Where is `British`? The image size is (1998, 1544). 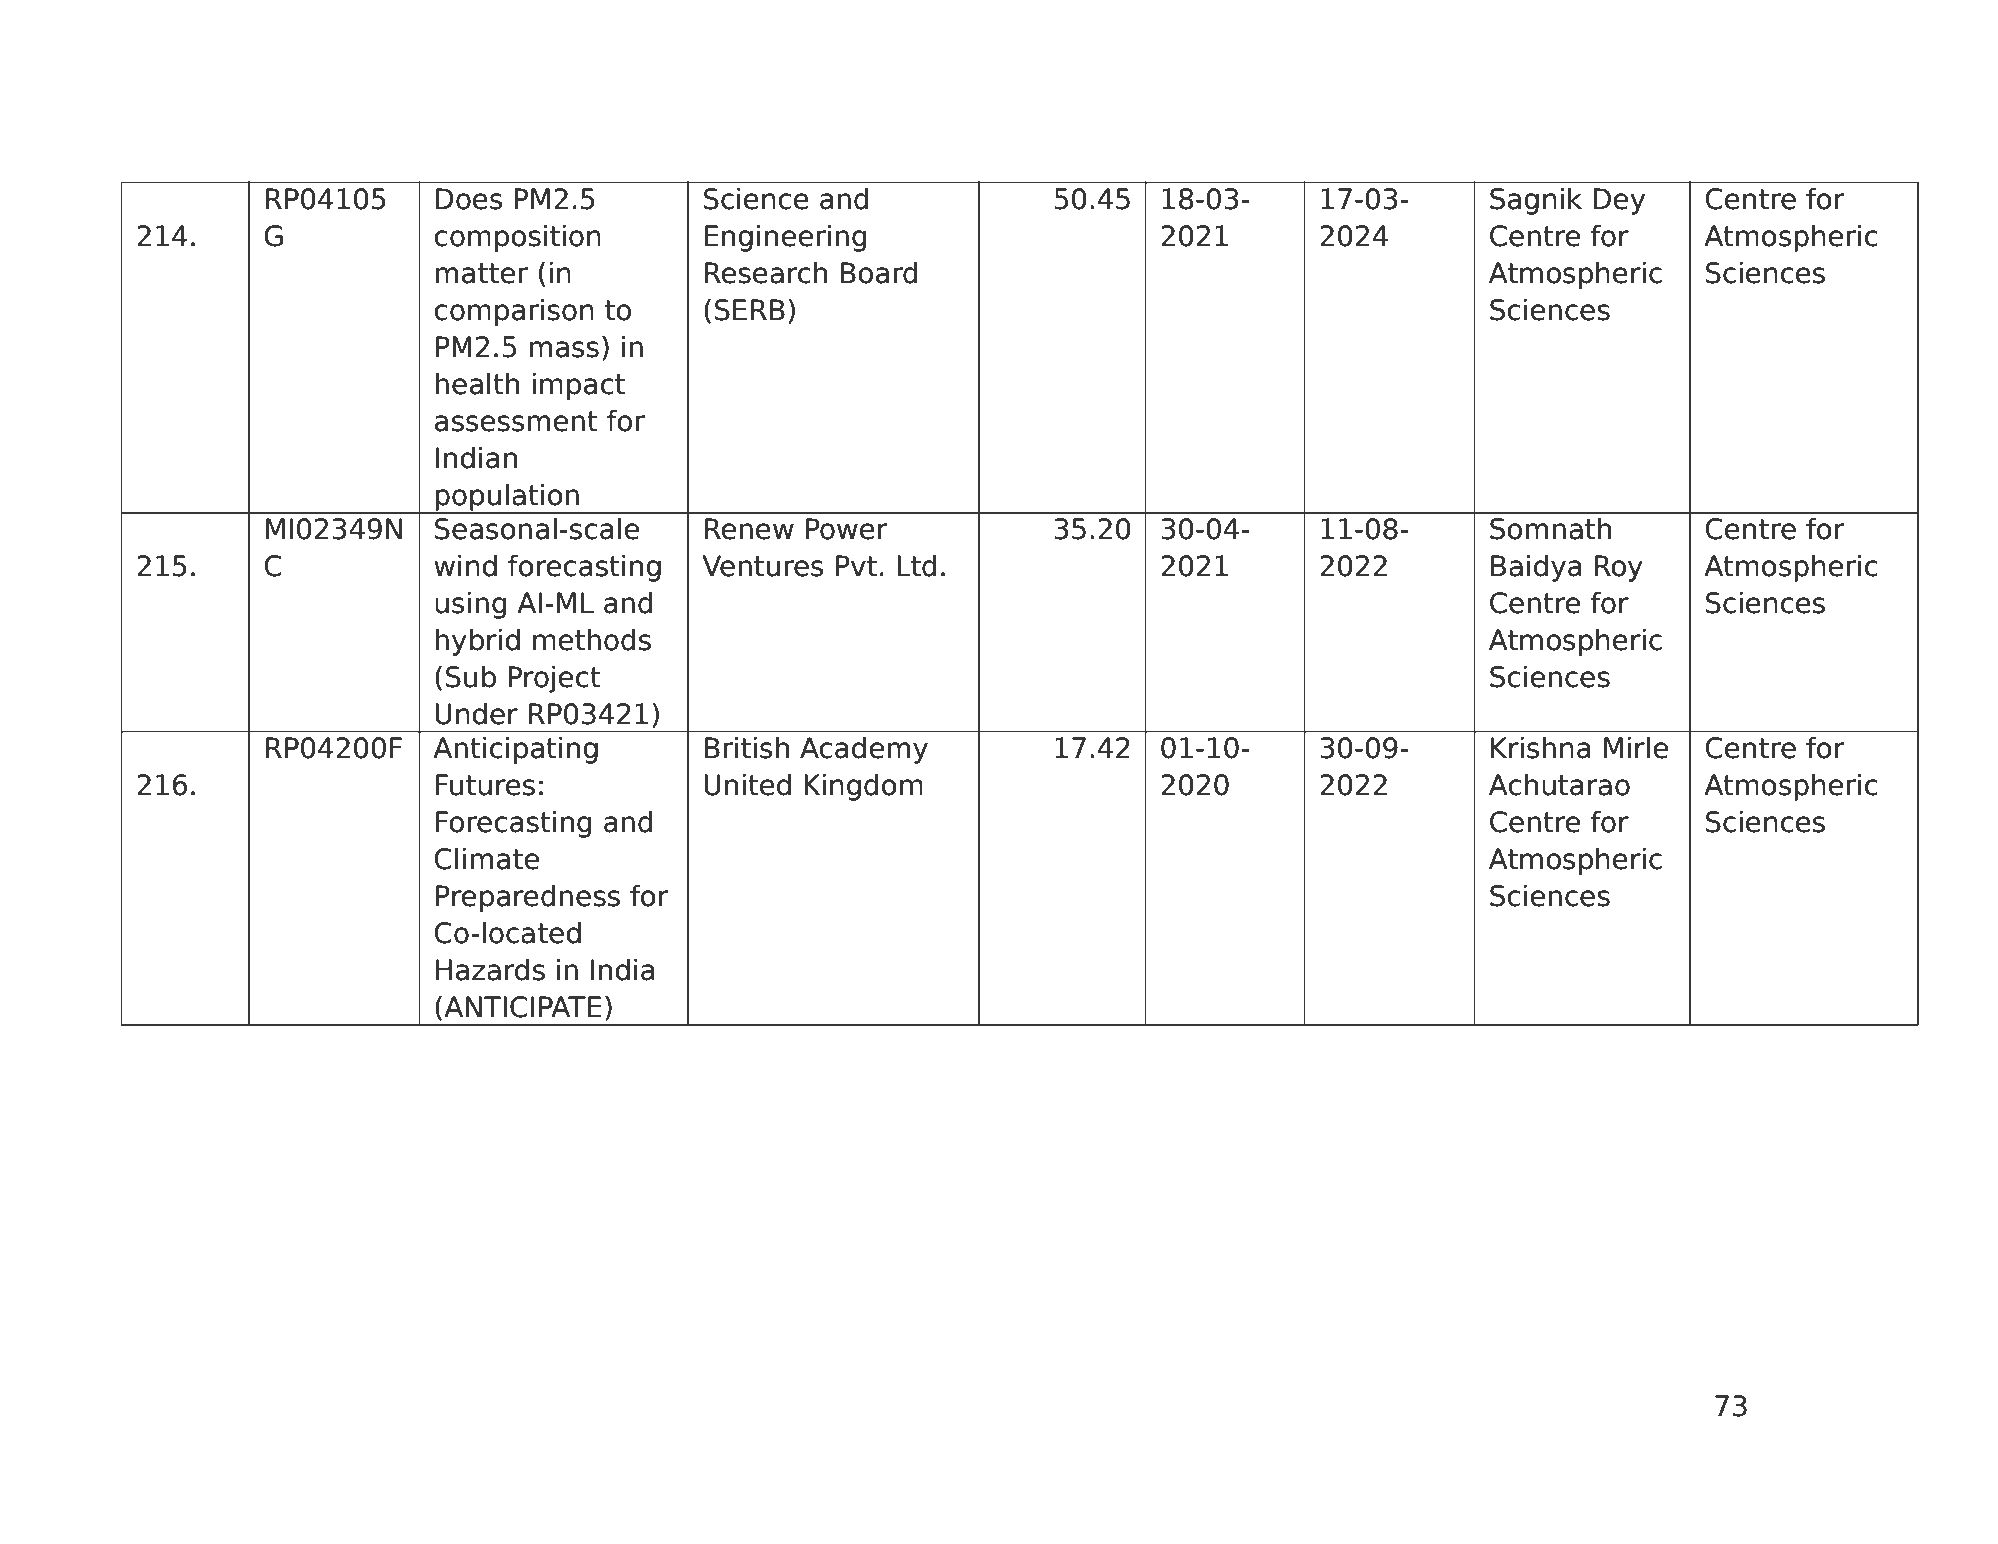
British is located at coordinates (747, 747).
